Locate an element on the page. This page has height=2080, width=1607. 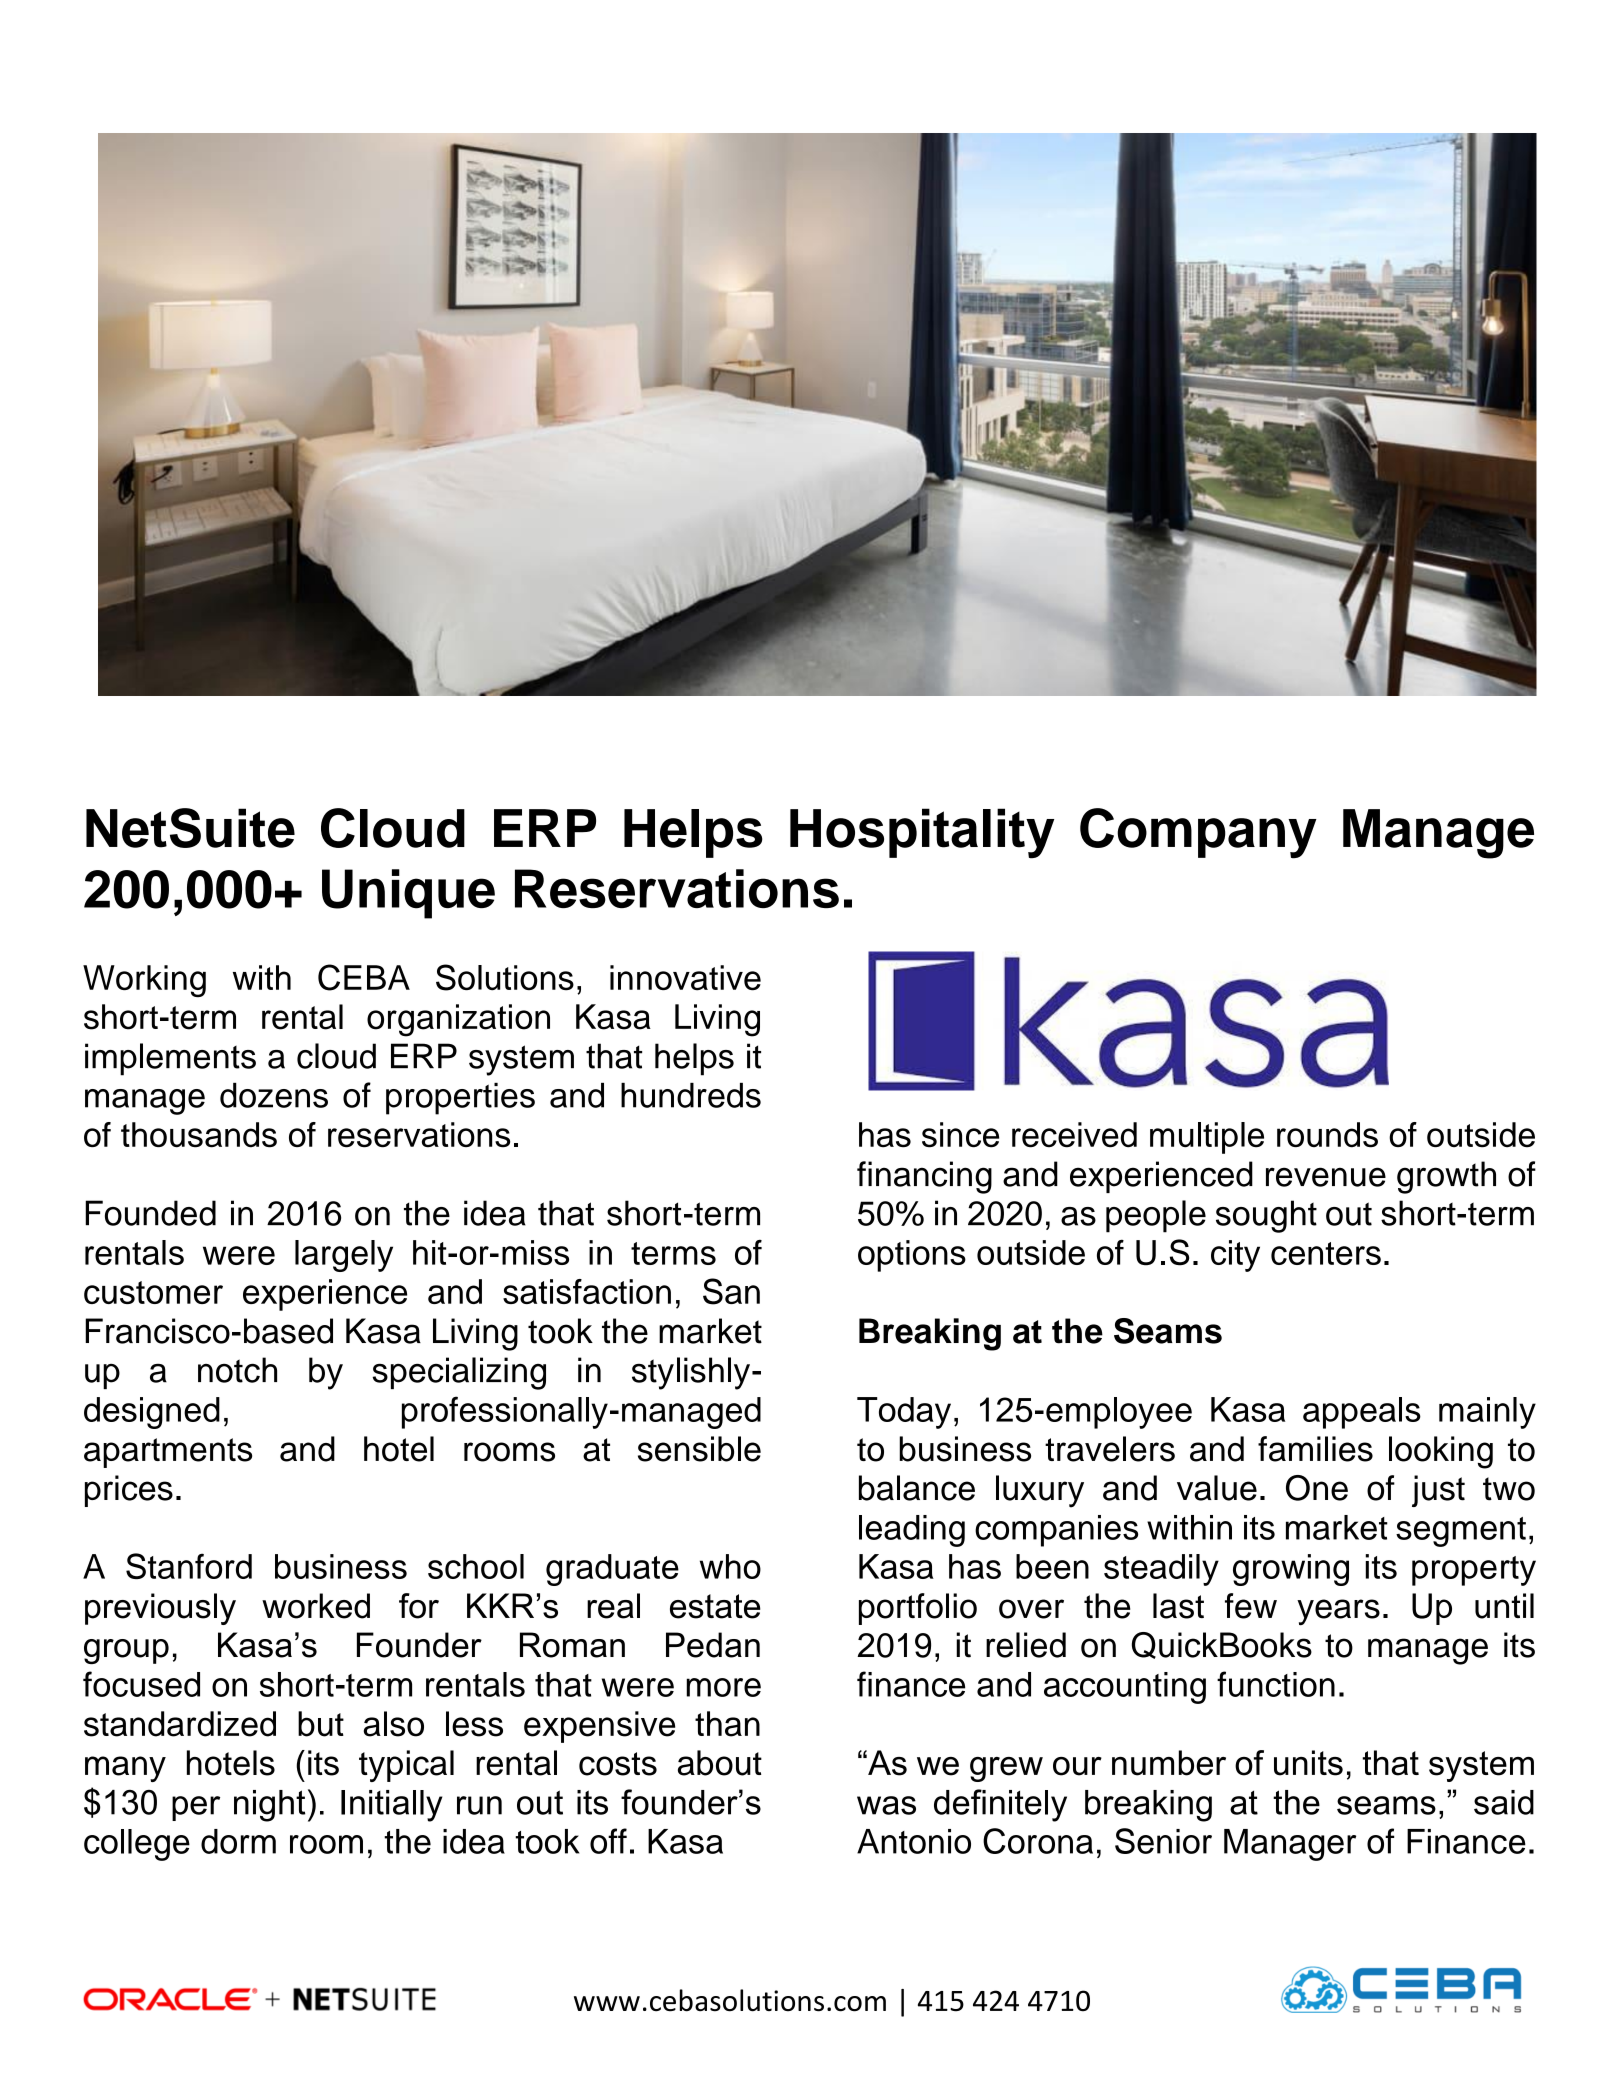
rounds is located at coordinates (1327, 1135).
